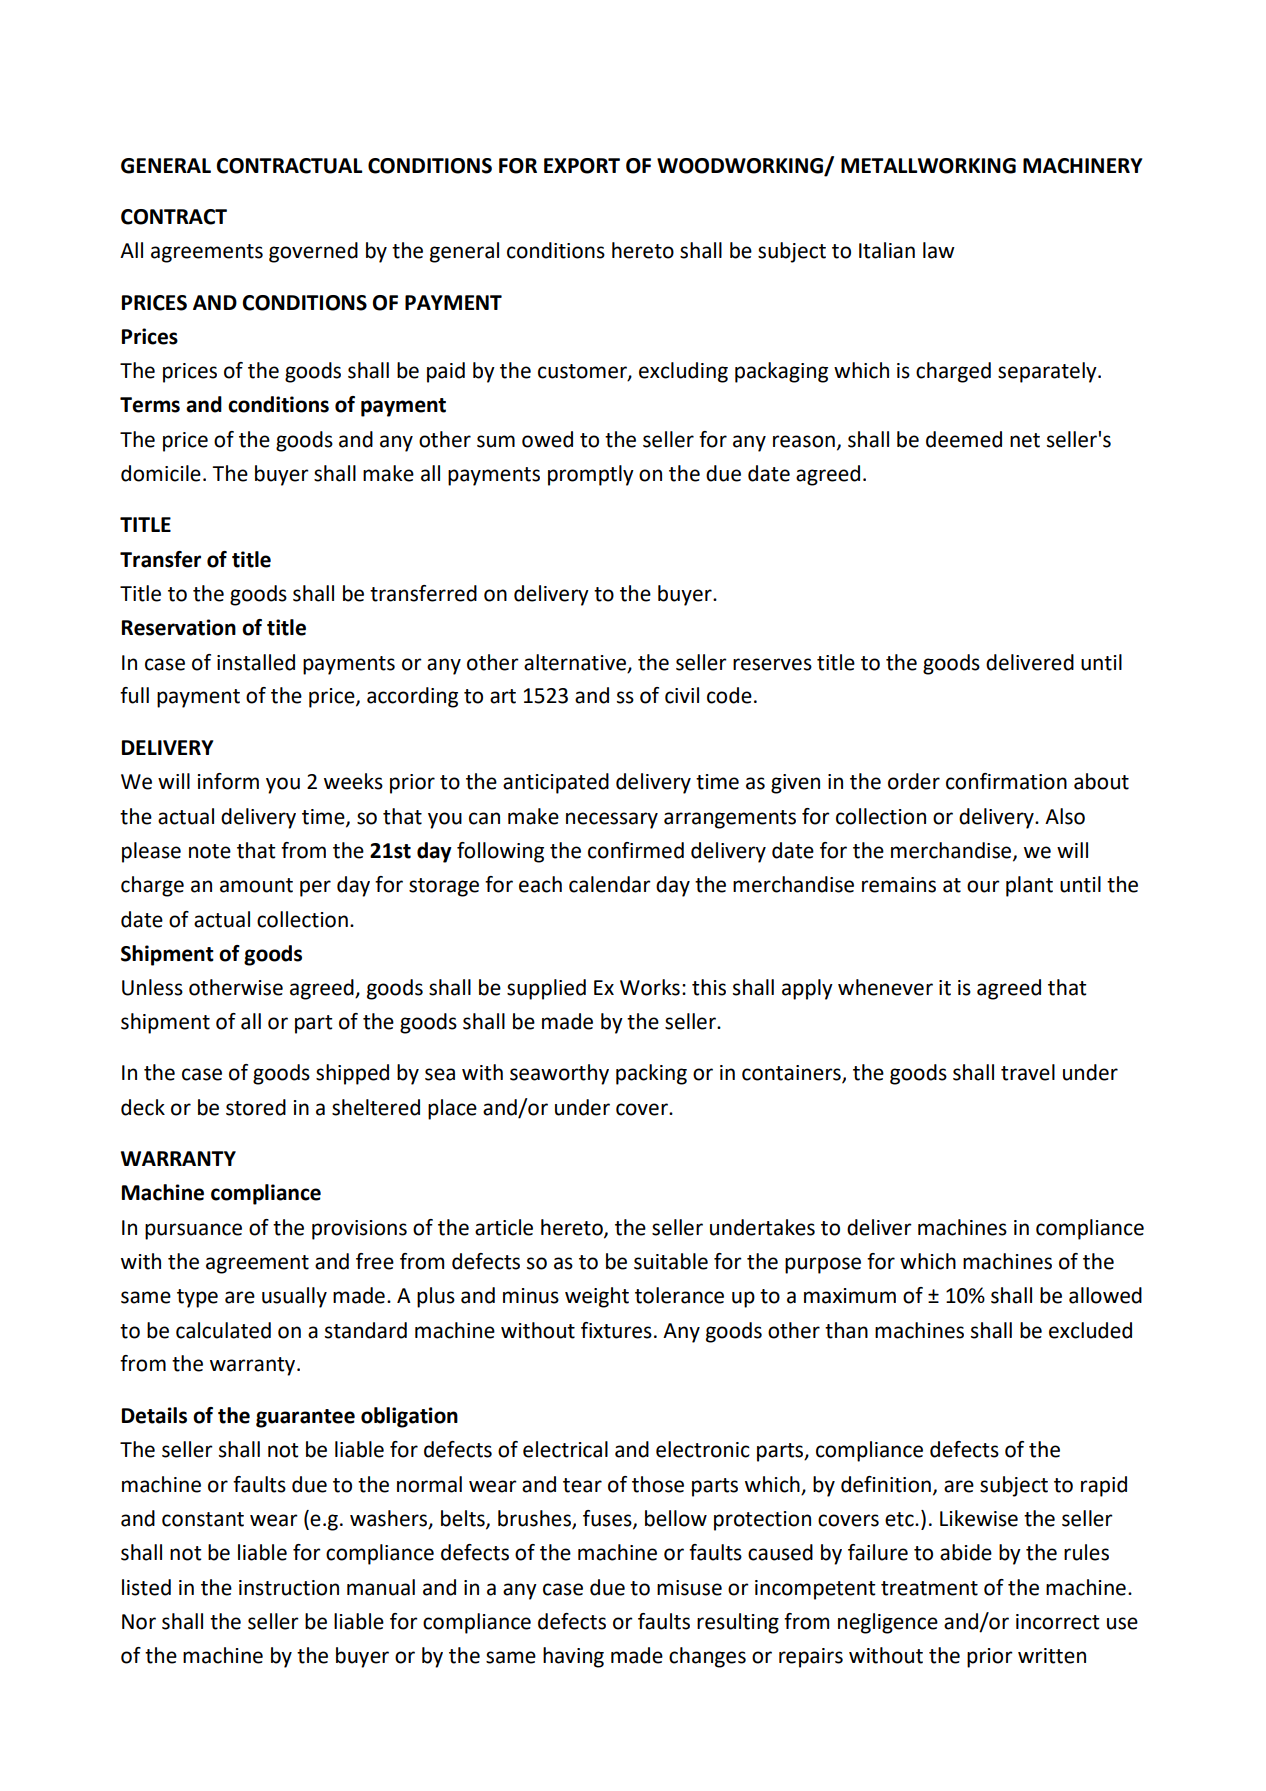 The width and height of the screenshot is (1266, 1791). Describe the element at coordinates (651, 1074) in the screenshot. I see `packing` at that location.
